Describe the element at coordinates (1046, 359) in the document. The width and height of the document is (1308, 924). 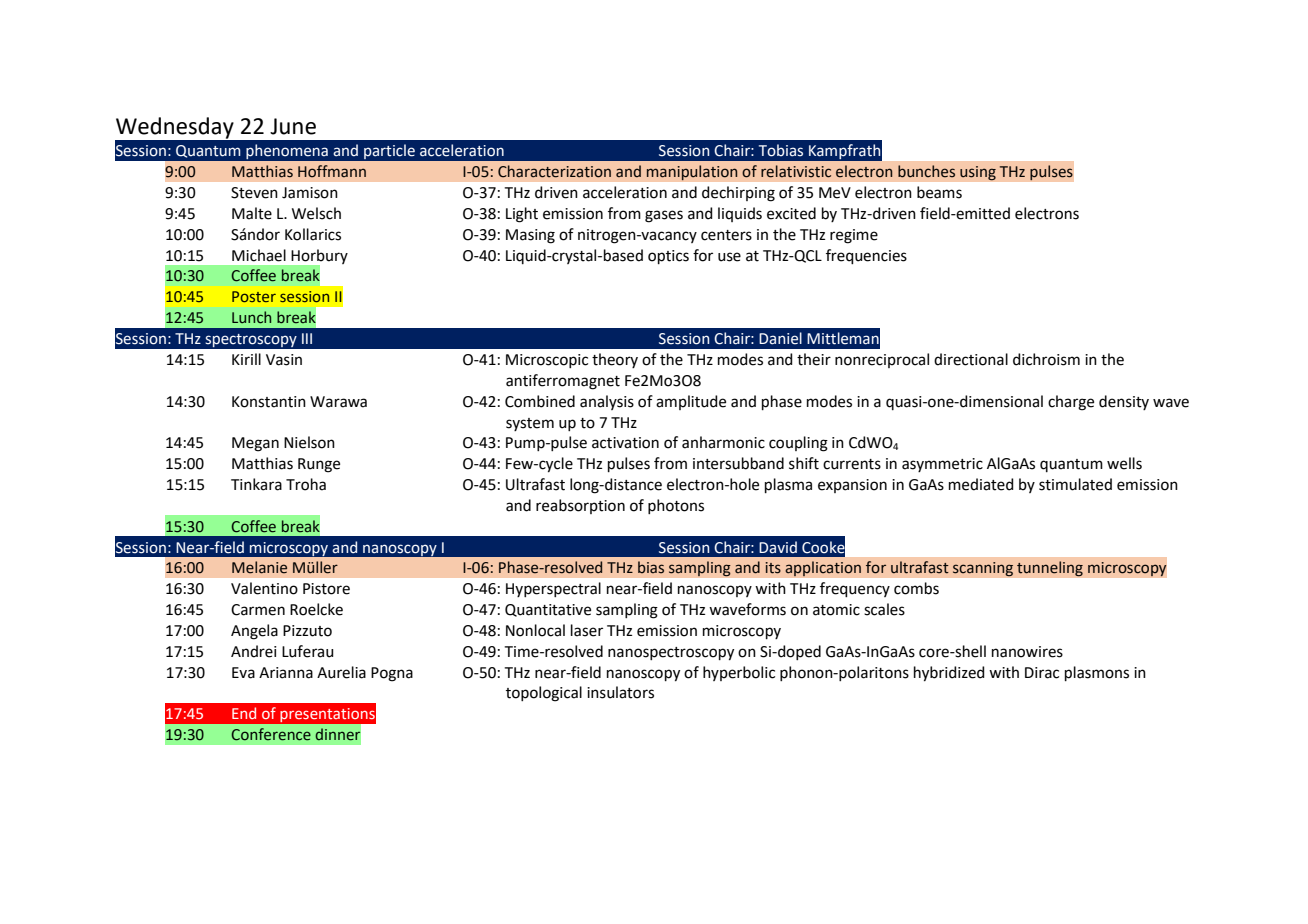
I see `dichroism` at that location.
